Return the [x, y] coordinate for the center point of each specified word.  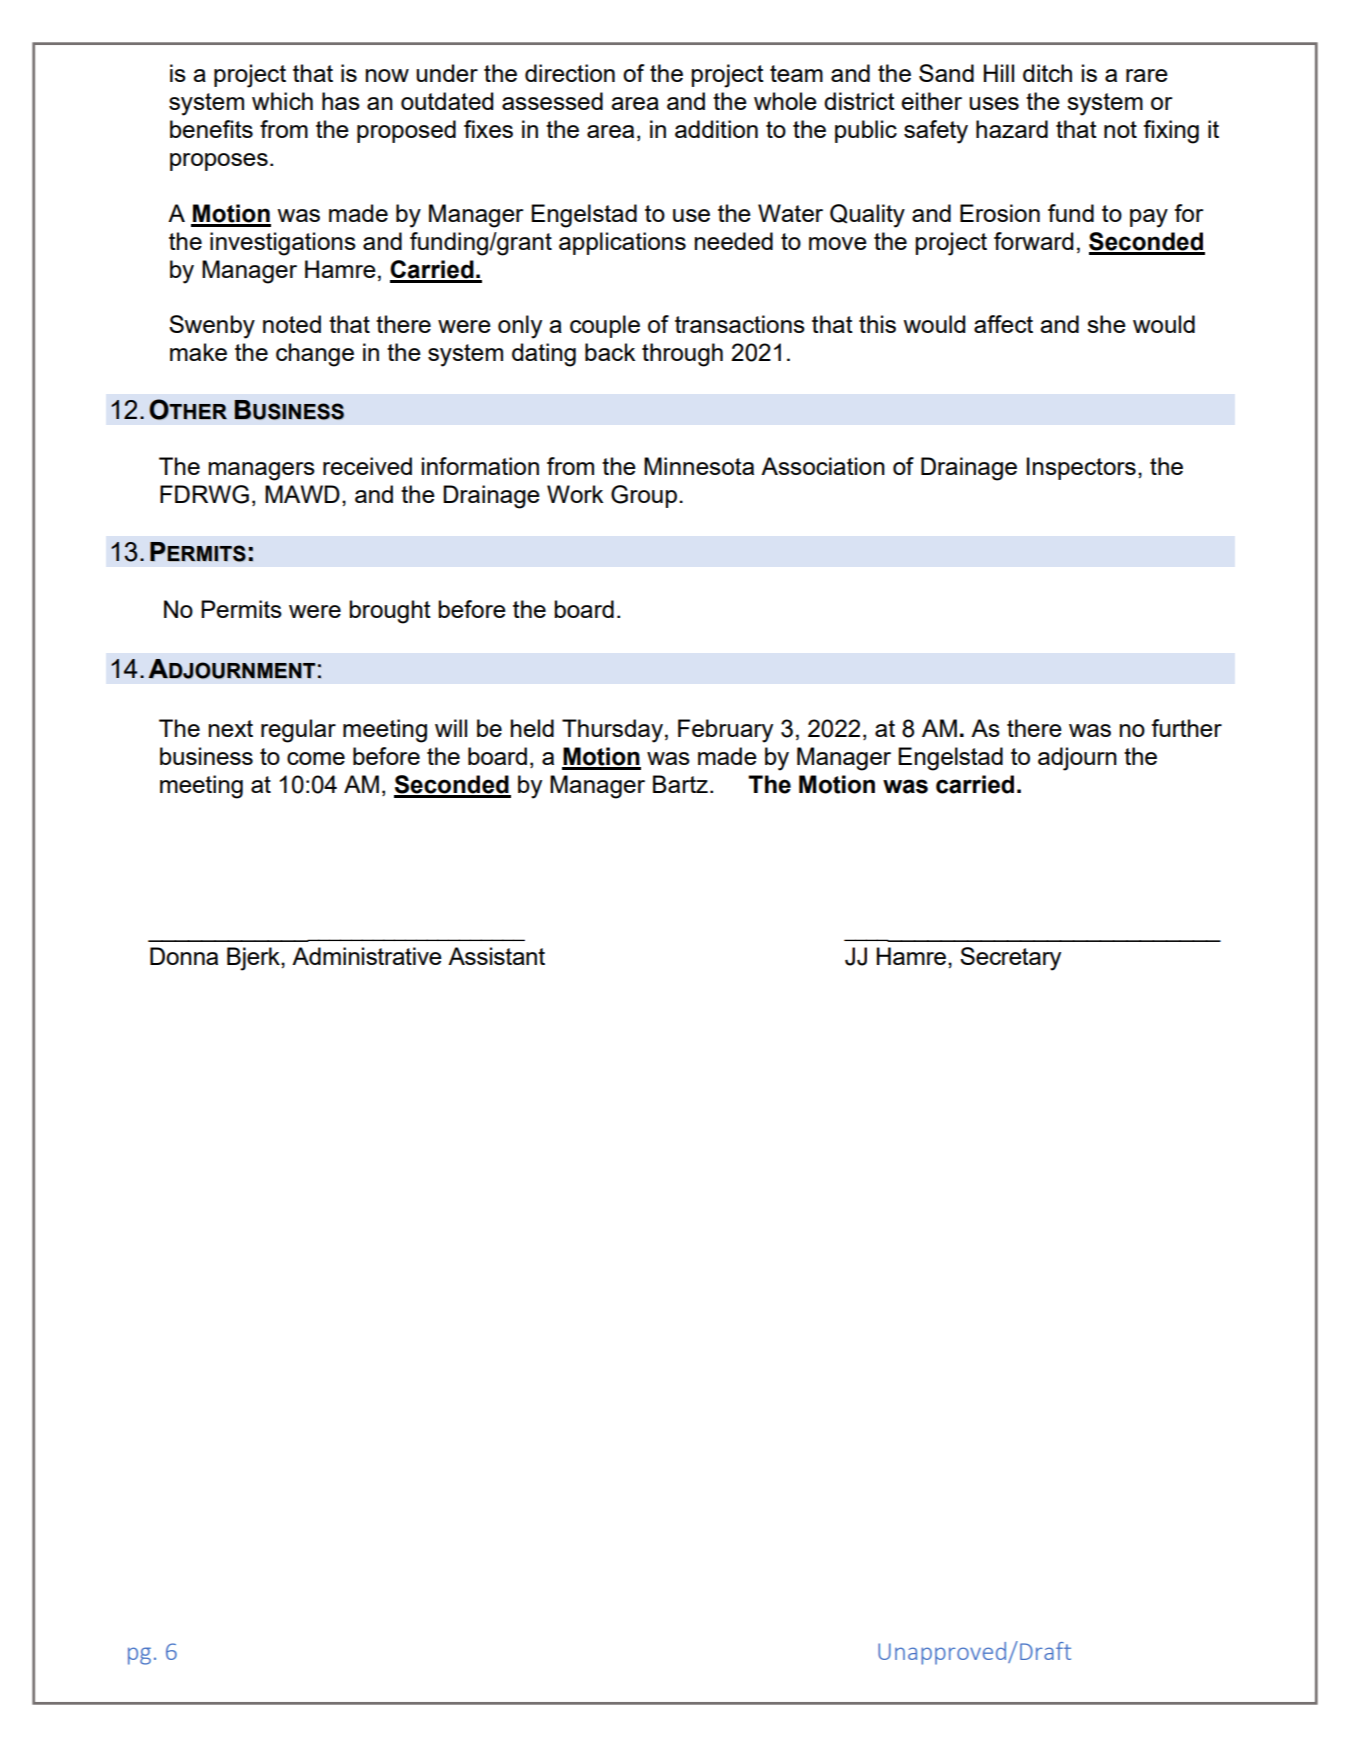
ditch [1047, 73]
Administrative [367, 956]
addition [716, 129]
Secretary [1010, 959]
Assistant [496, 956]
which [282, 101]
